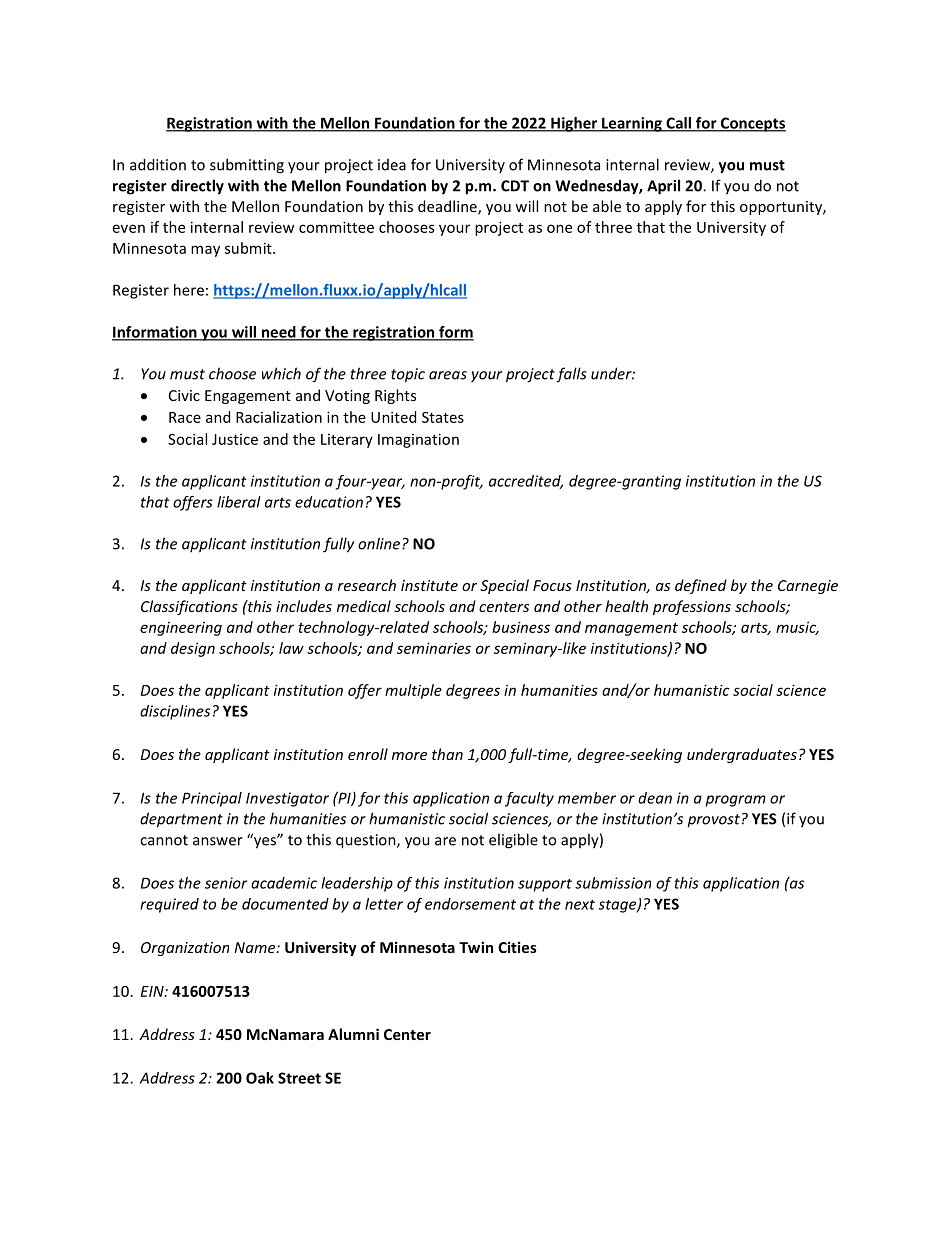 The height and width of the screenshot is (1233, 952). I want to click on Imagination, so click(418, 440).
